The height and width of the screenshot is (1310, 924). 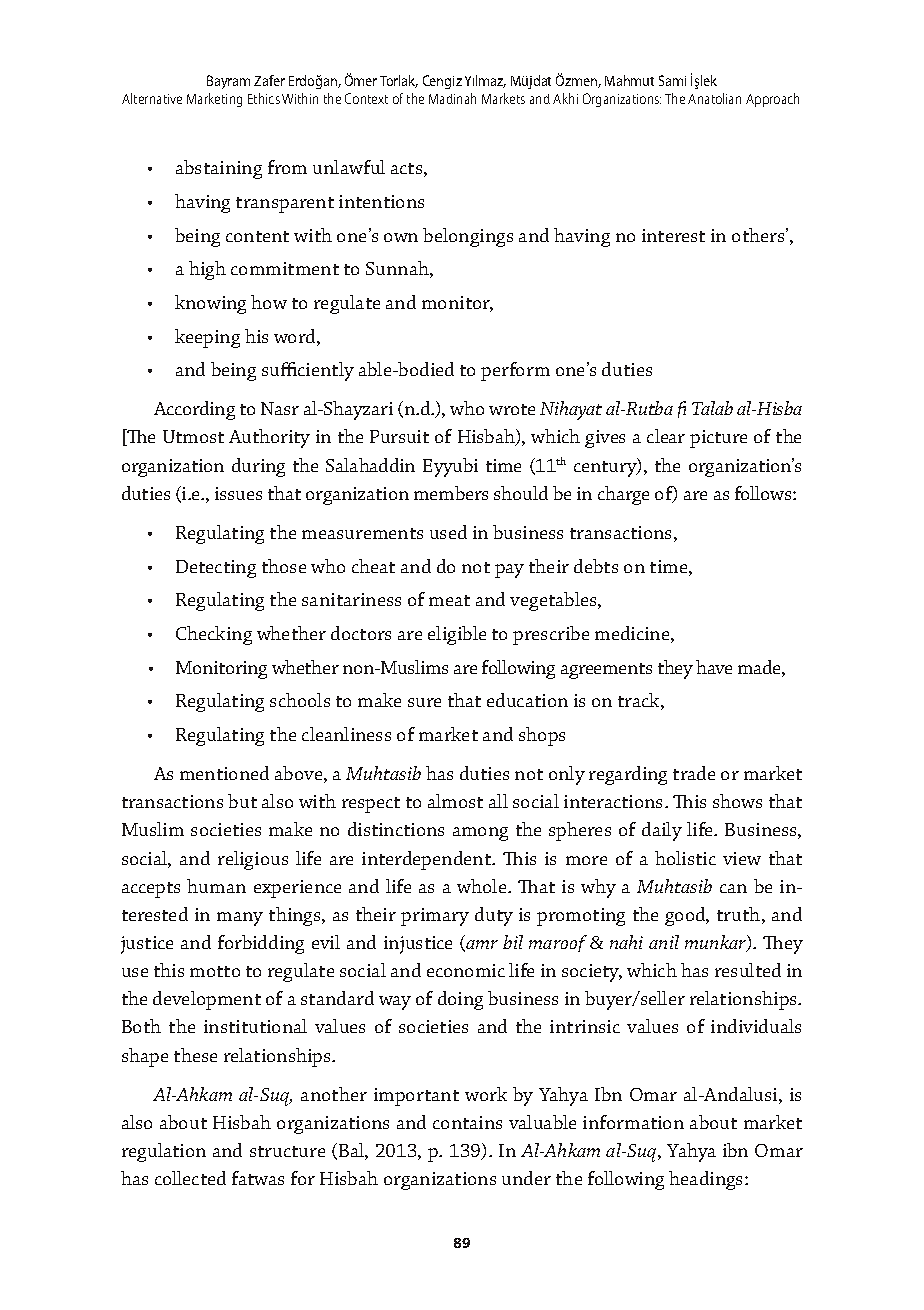 I want to click on Eyyubi, so click(x=450, y=467).
